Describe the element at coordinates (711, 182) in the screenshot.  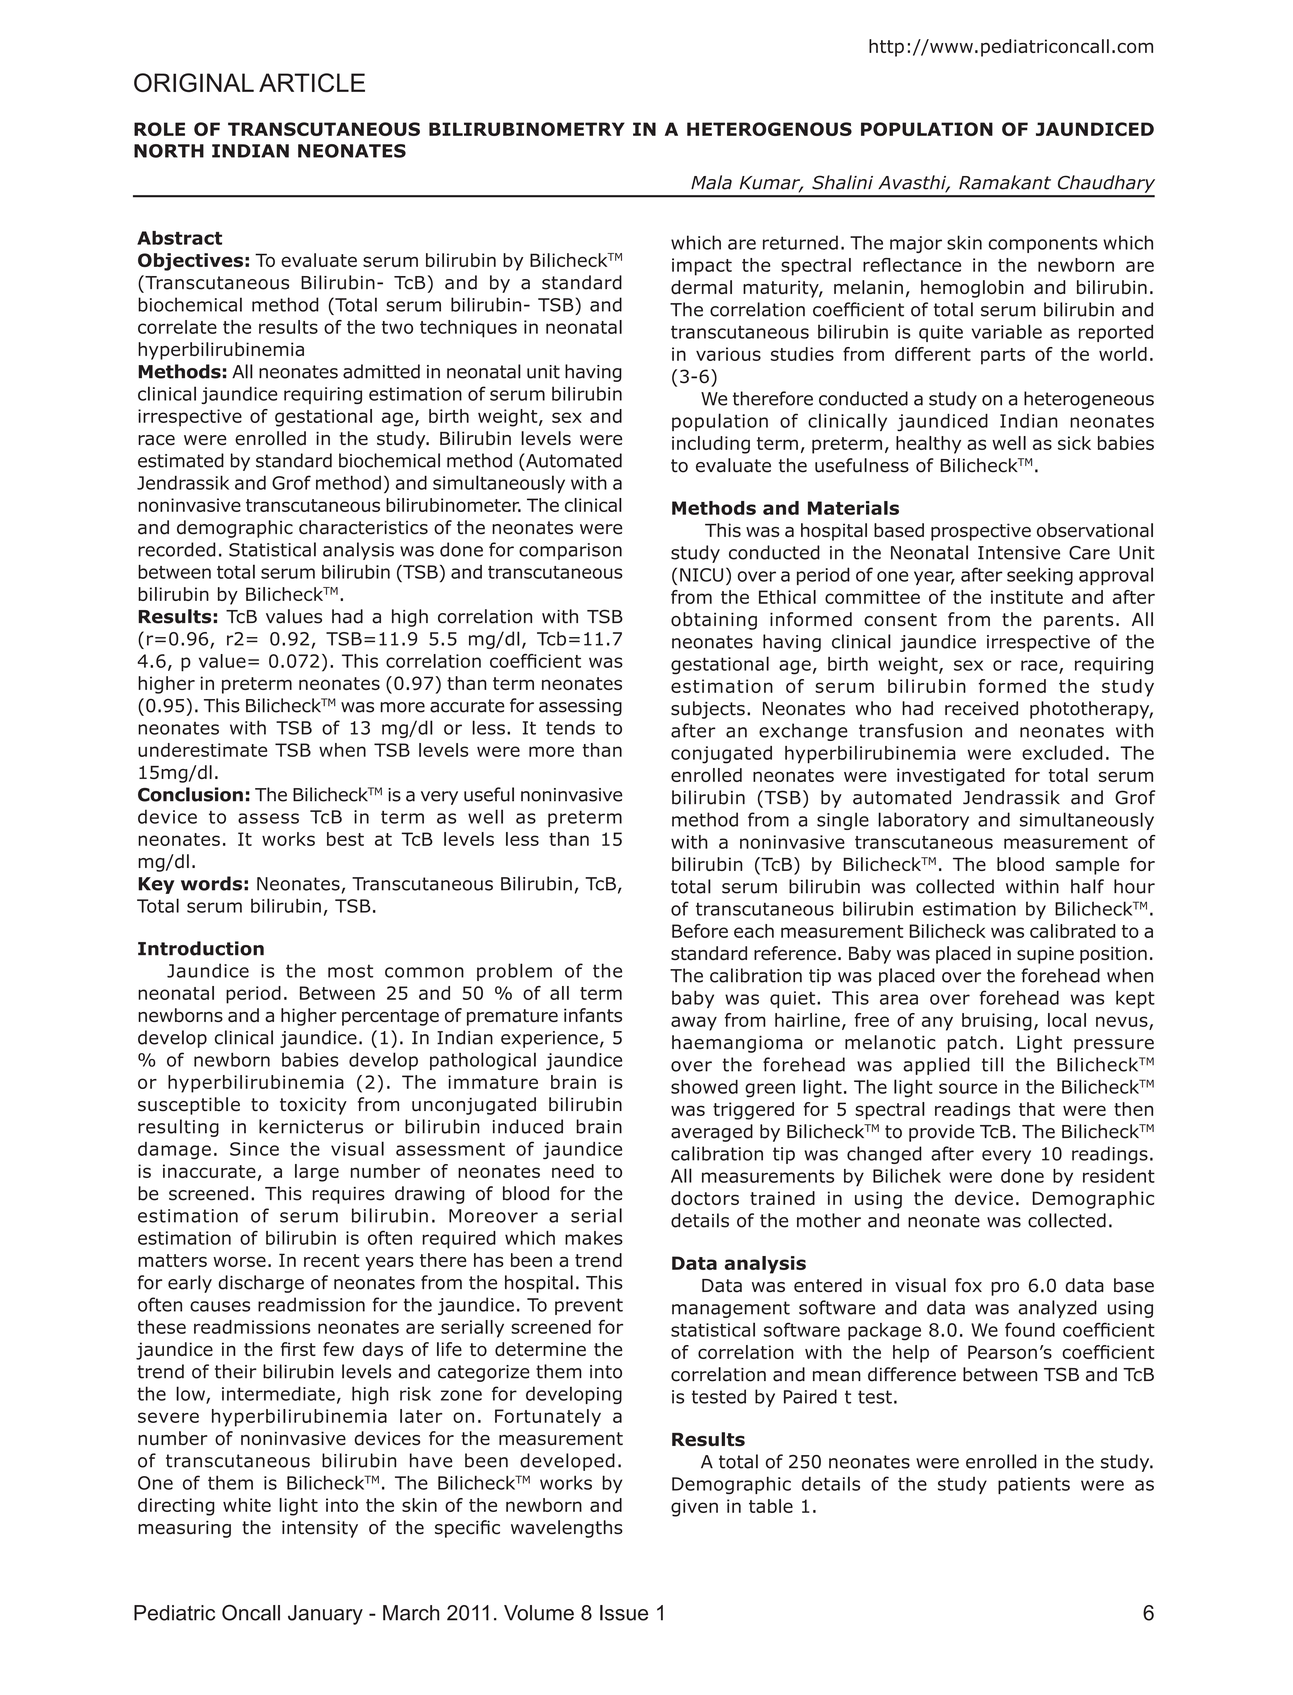
I see `Mala` at that location.
